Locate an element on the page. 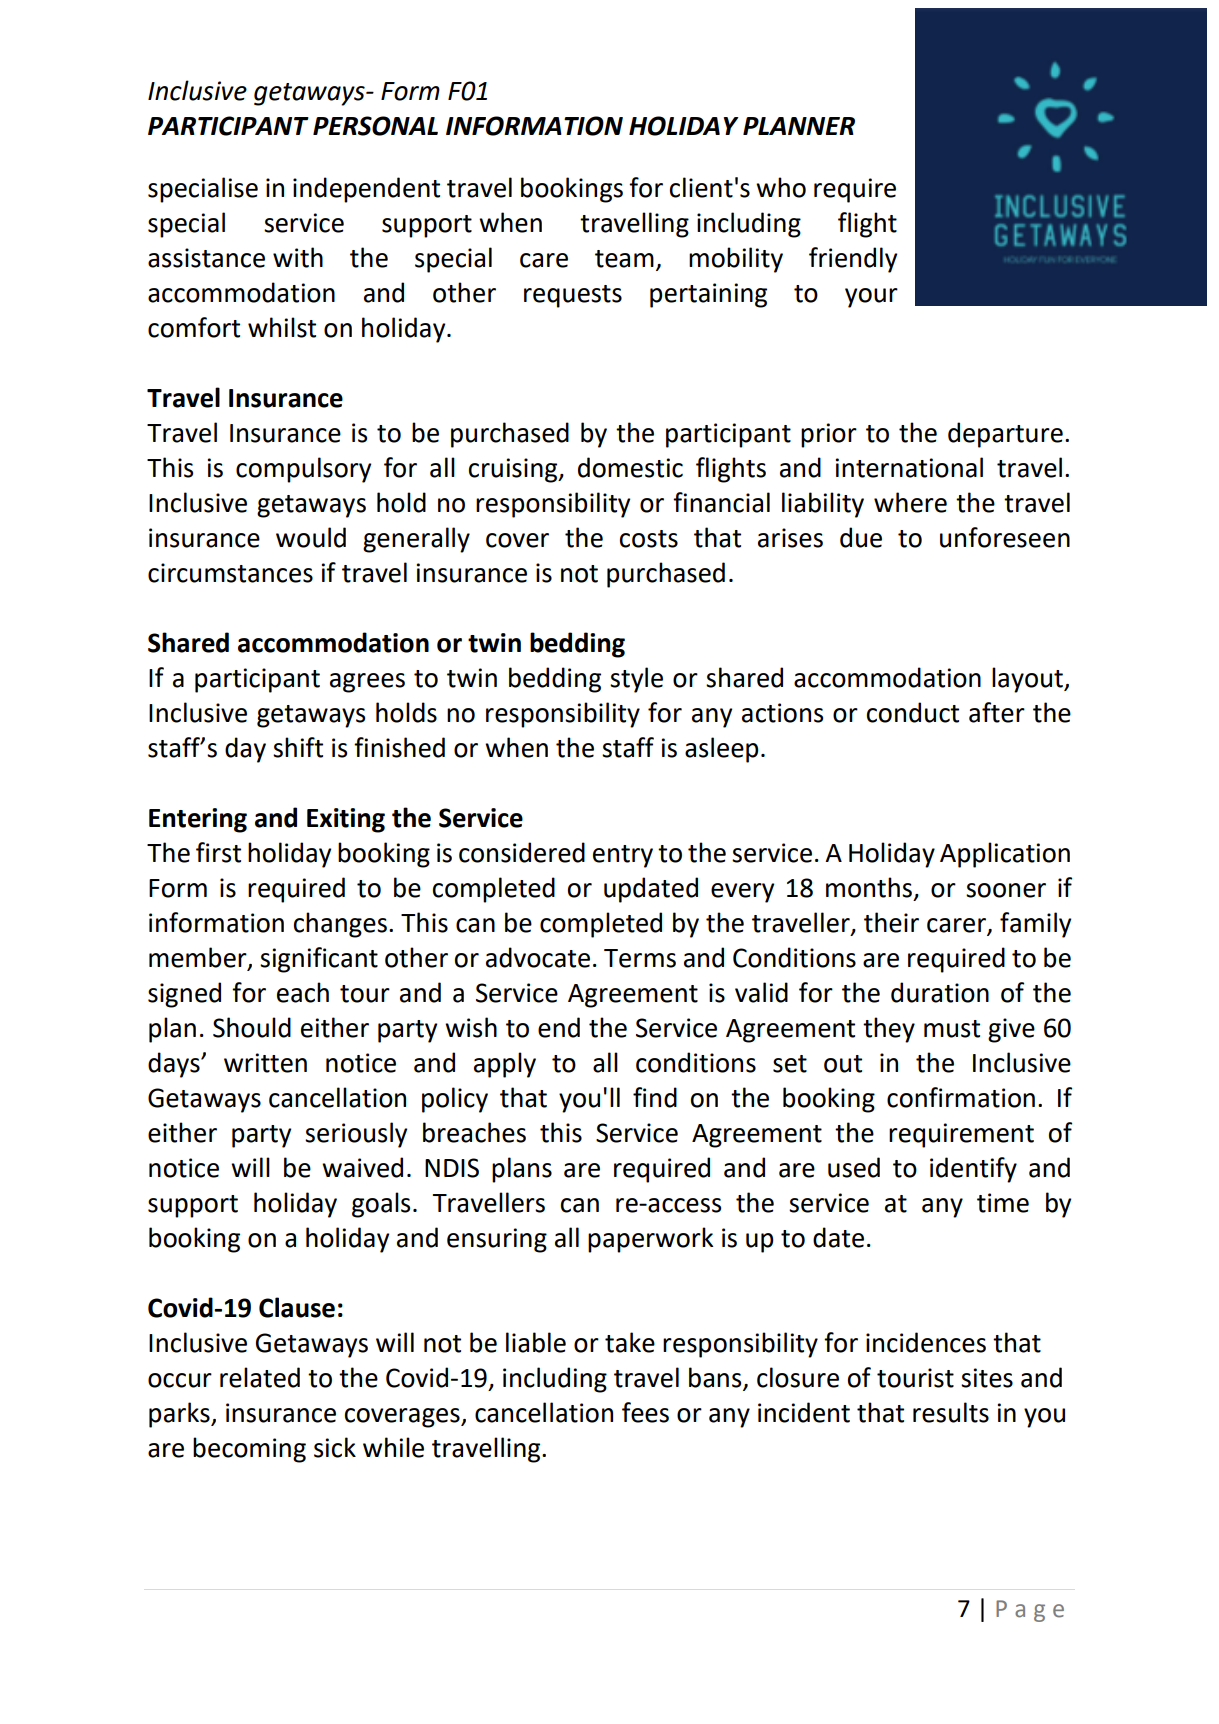 The height and width of the document is (1724, 1219). related is located at coordinates (260, 1377).
